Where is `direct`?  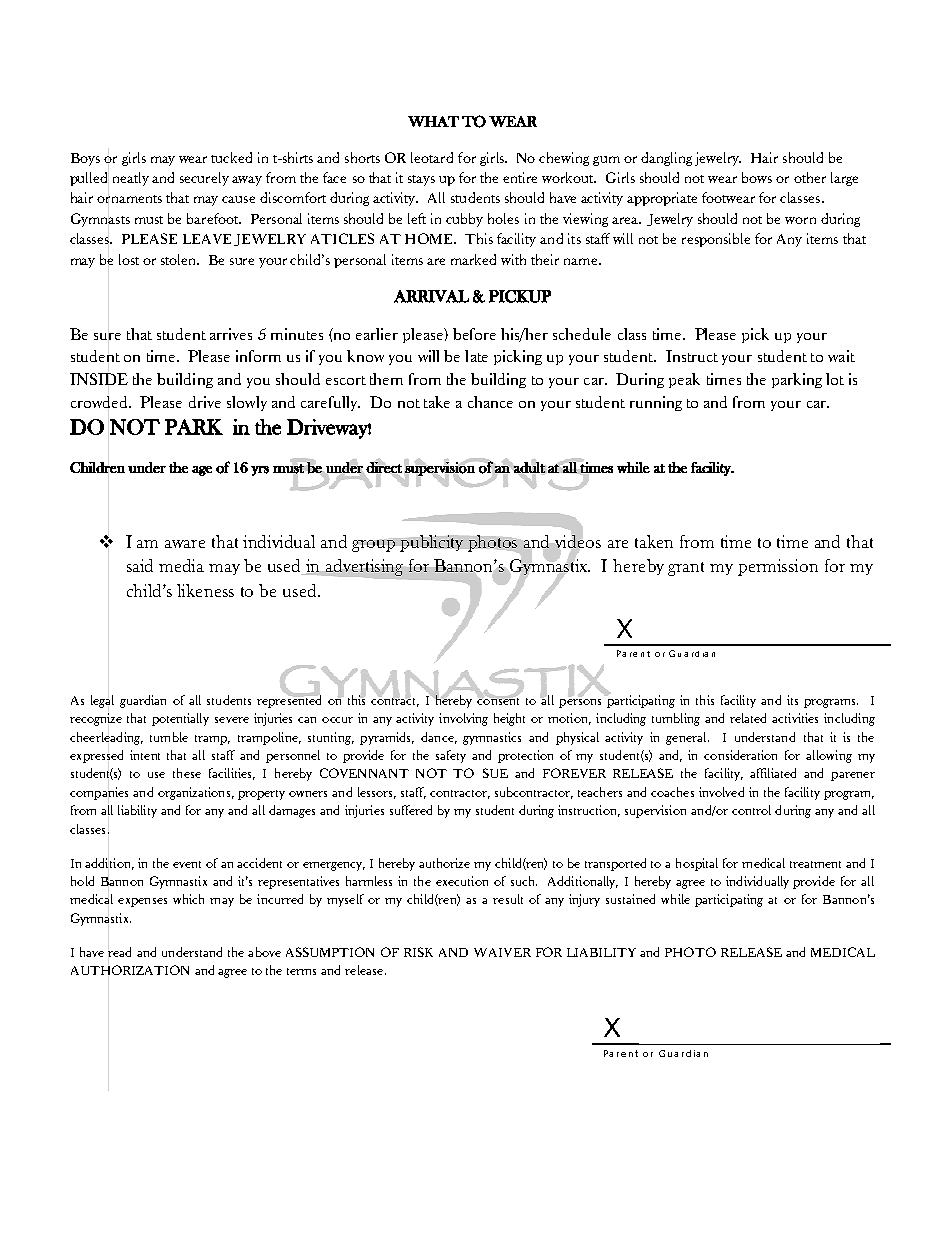
direct is located at coordinates (384, 467).
